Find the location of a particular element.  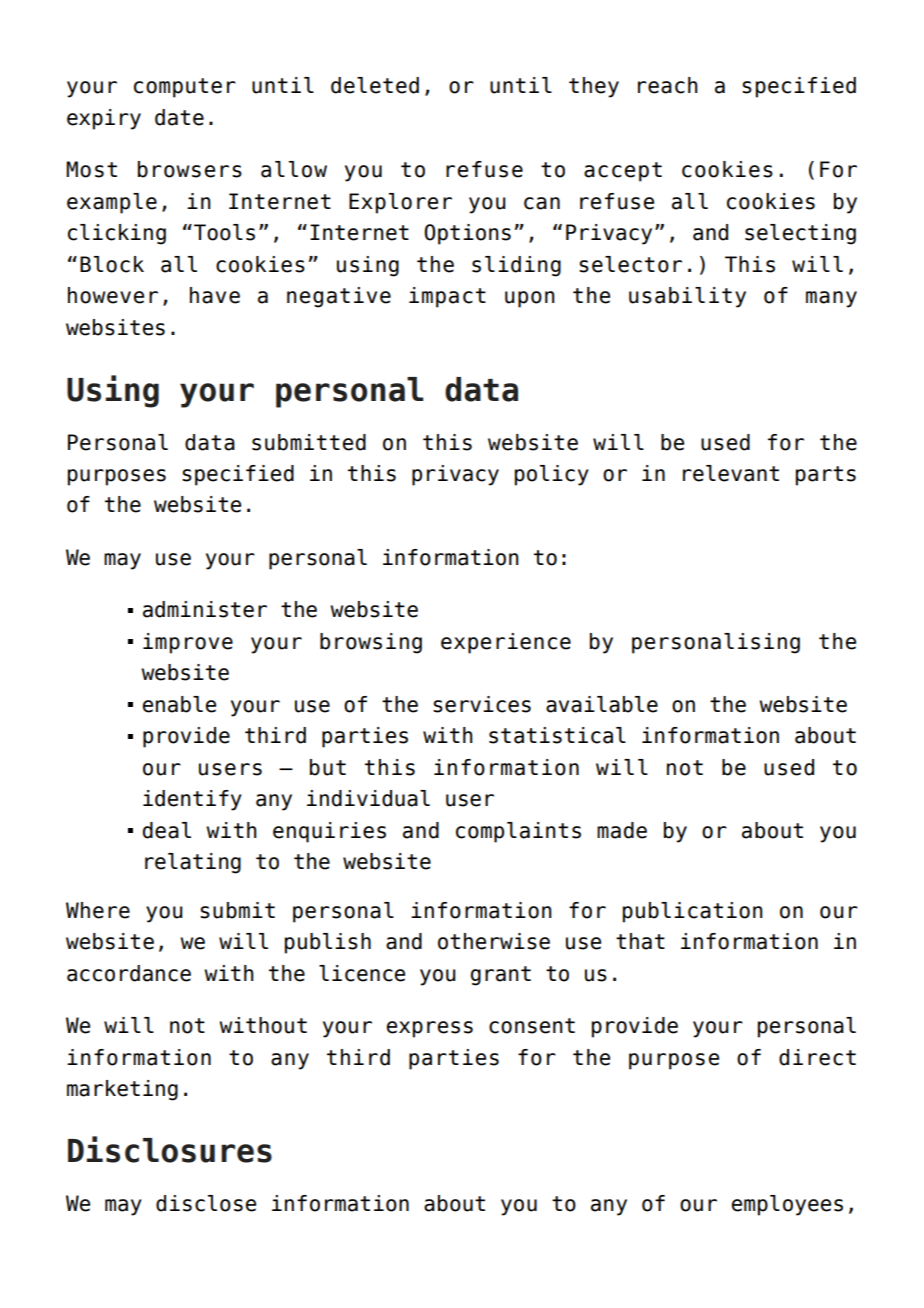

impact is located at coordinates (447, 297).
